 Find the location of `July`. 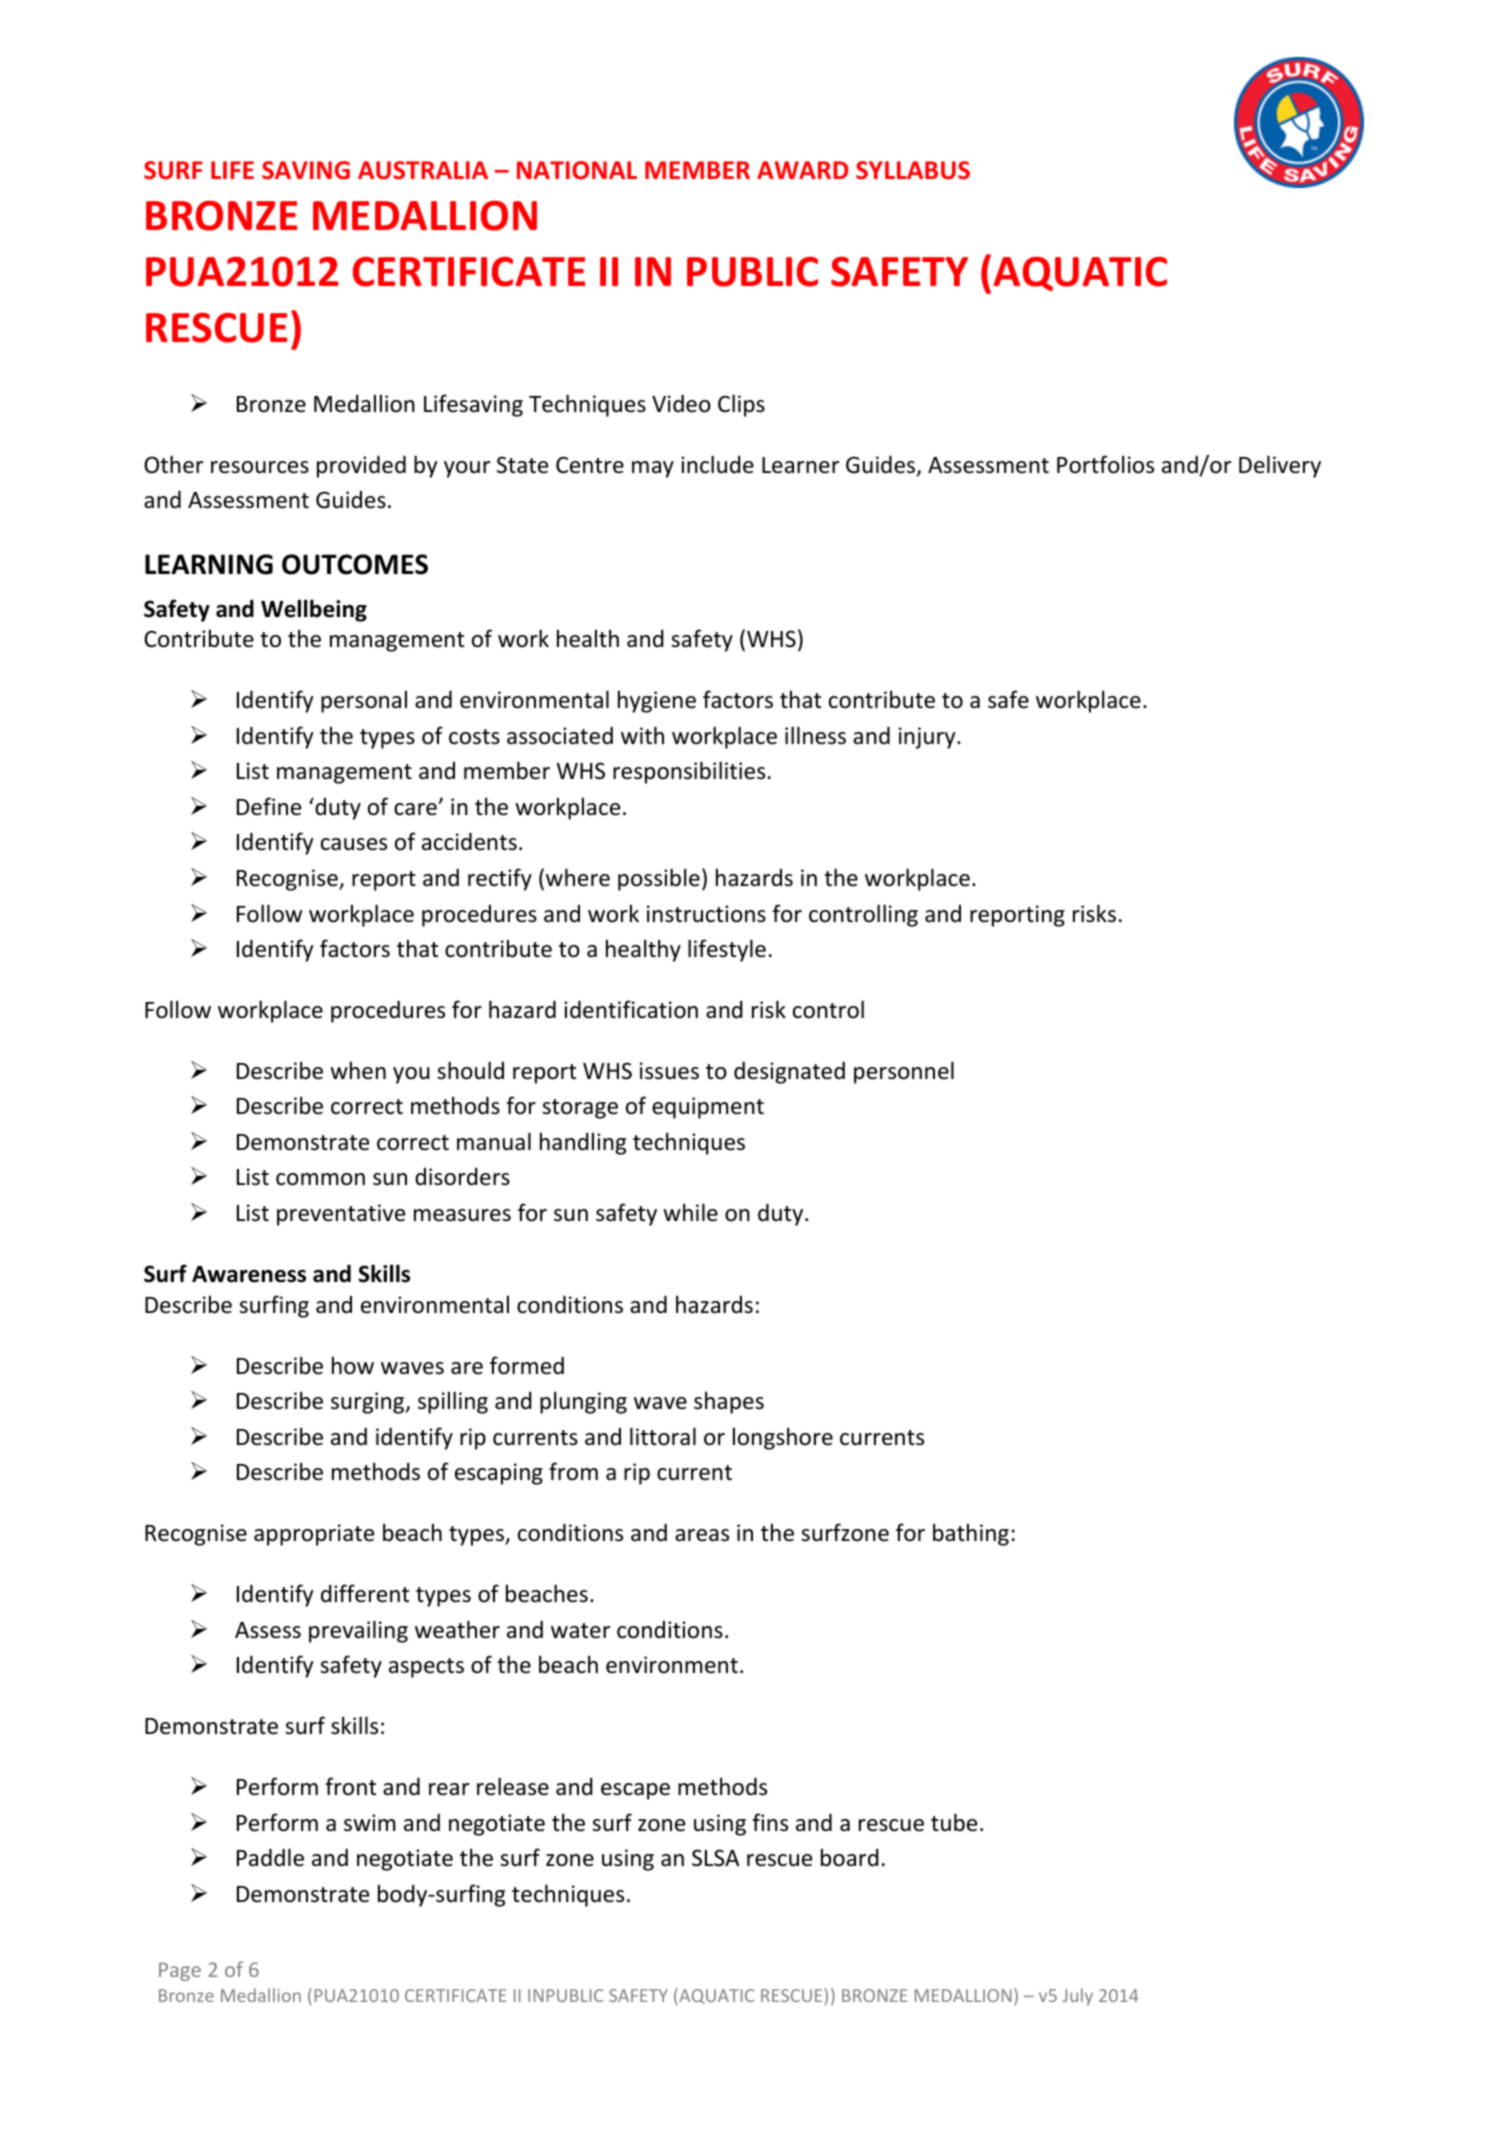

July is located at coordinates (1078, 1997).
